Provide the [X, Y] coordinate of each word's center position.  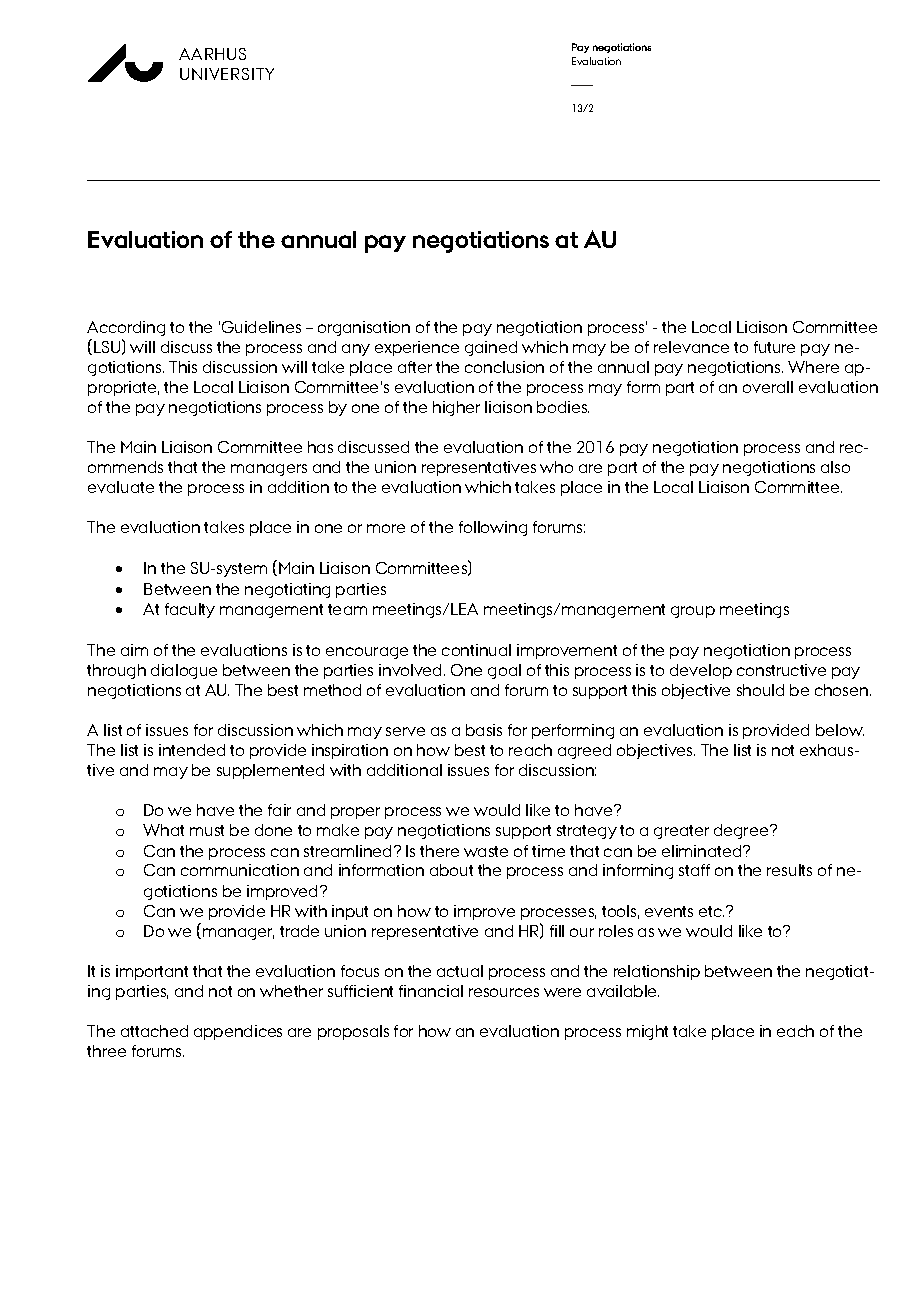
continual [476, 650]
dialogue [184, 671]
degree [742, 831]
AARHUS [212, 54]
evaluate [121, 487]
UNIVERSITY [227, 74]
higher [456, 408]
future [774, 347]
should [760, 690]
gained [491, 348]
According [126, 328]
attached [154, 1031]
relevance [691, 347]
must [207, 830]
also [835, 467]
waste [486, 851]
